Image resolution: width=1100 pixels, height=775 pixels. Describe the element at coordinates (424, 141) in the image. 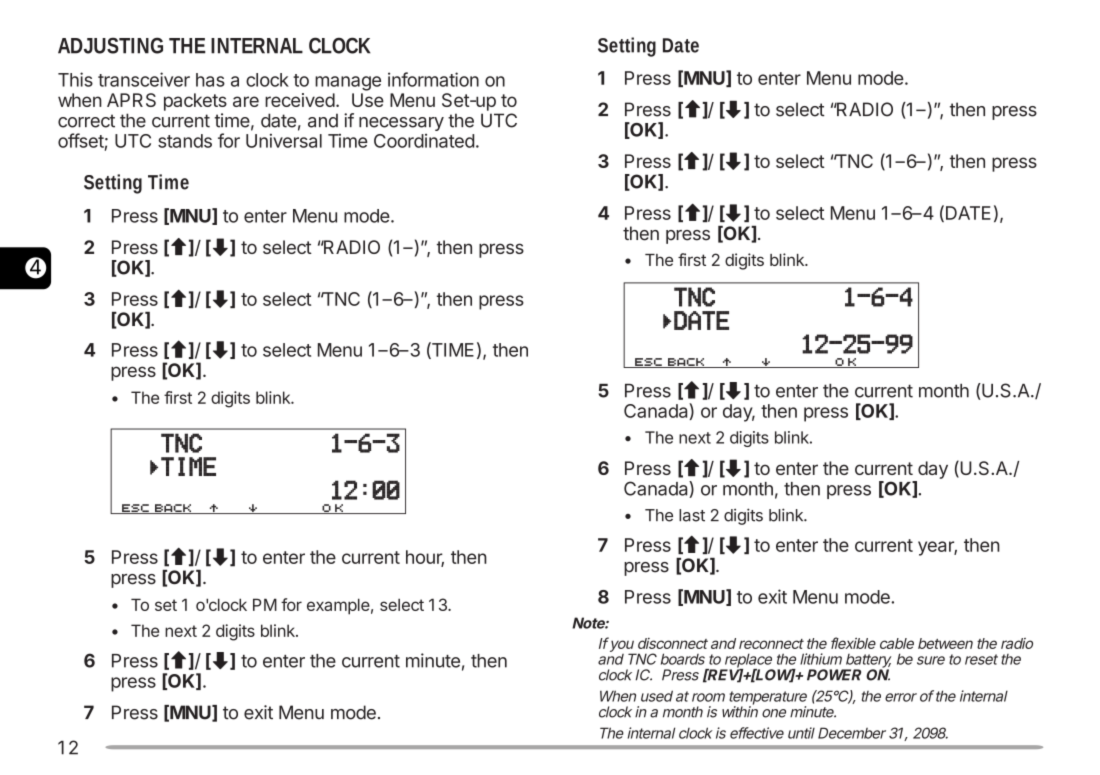

I see `Coordinated` at that location.
